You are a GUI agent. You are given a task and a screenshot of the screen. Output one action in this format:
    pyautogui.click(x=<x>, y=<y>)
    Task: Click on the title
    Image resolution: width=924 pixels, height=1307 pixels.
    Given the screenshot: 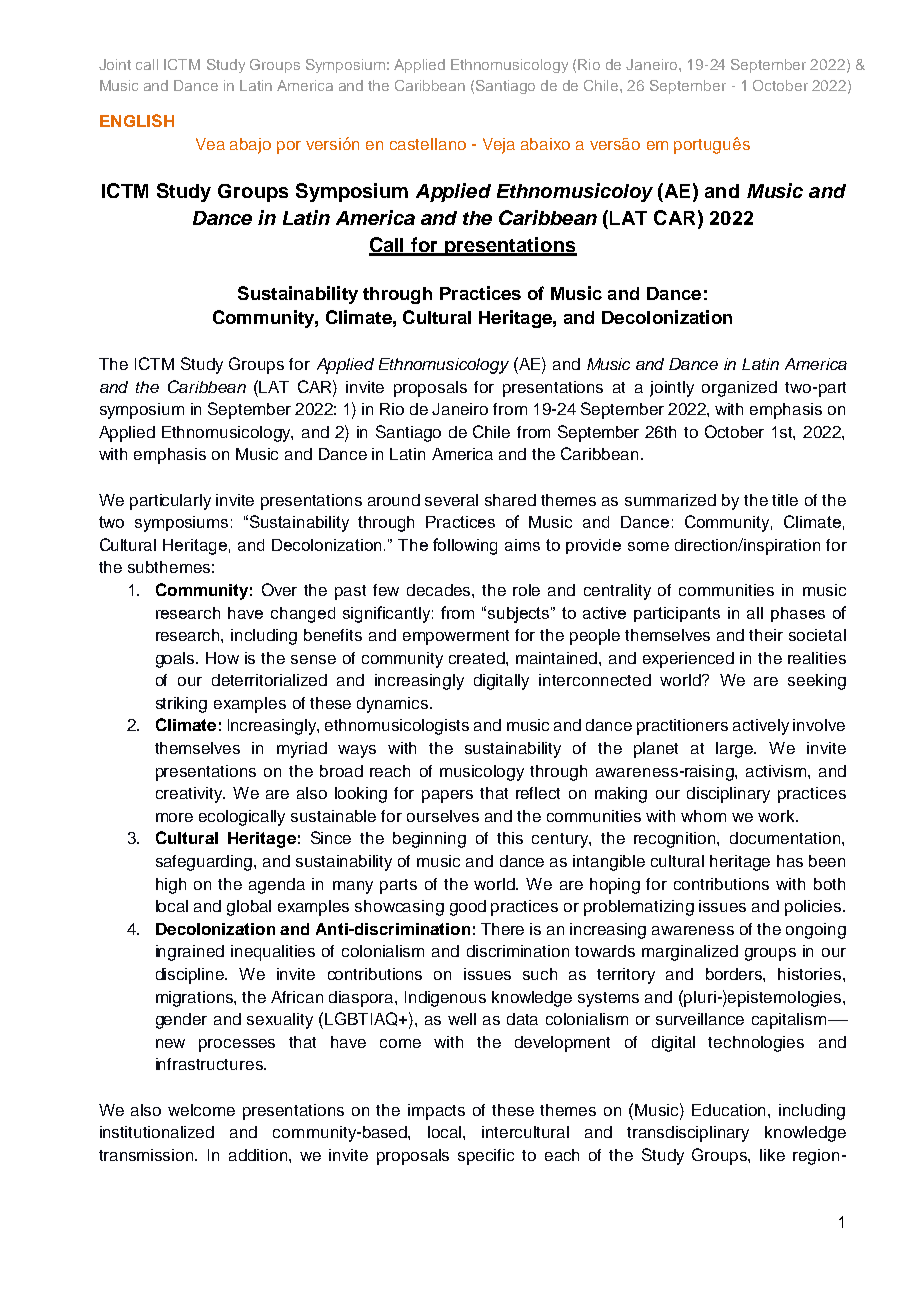 What is the action you would take?
    pyautogui.click(x=785, y=500)
